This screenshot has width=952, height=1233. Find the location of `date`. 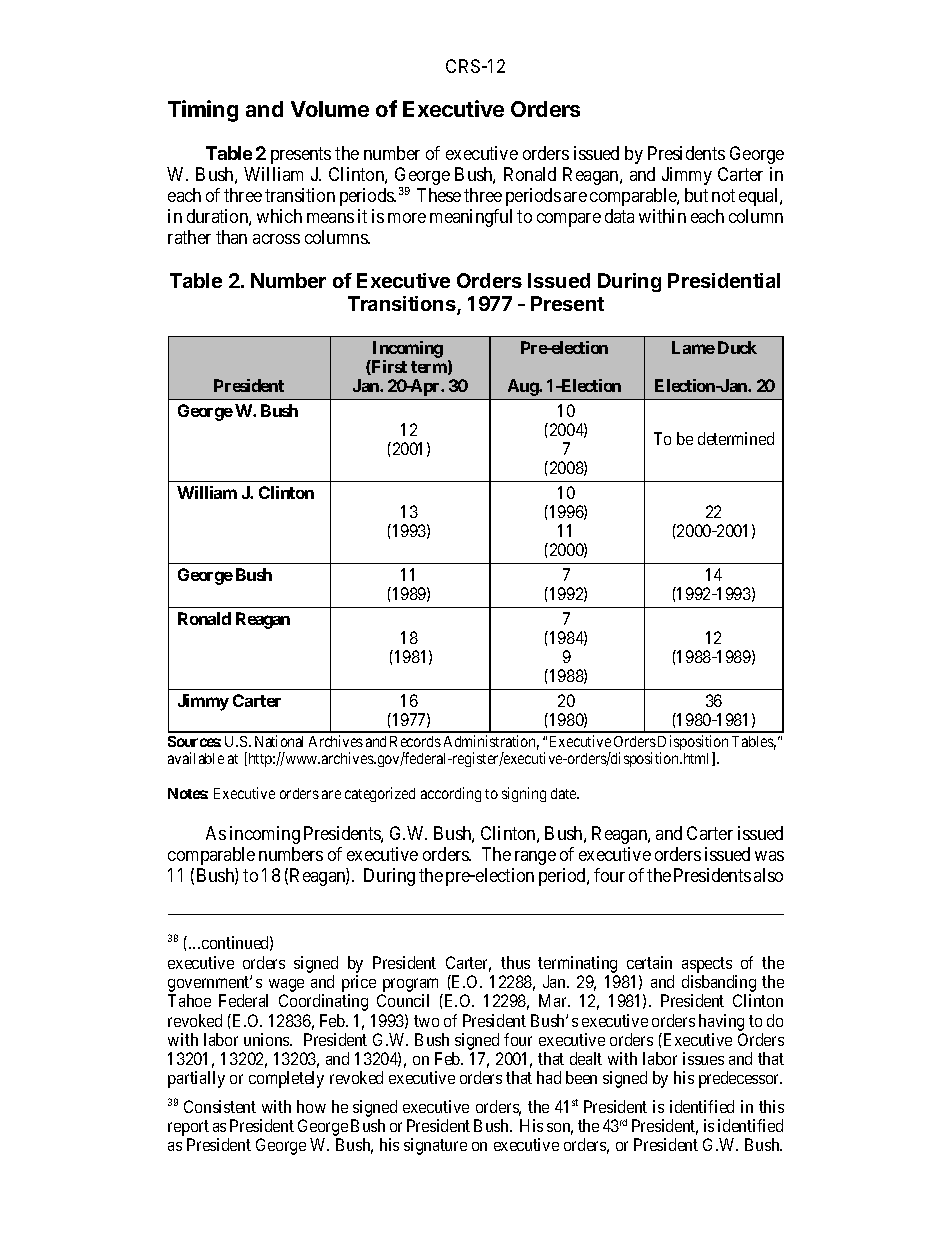

date is located at coordinates (565, 793).
